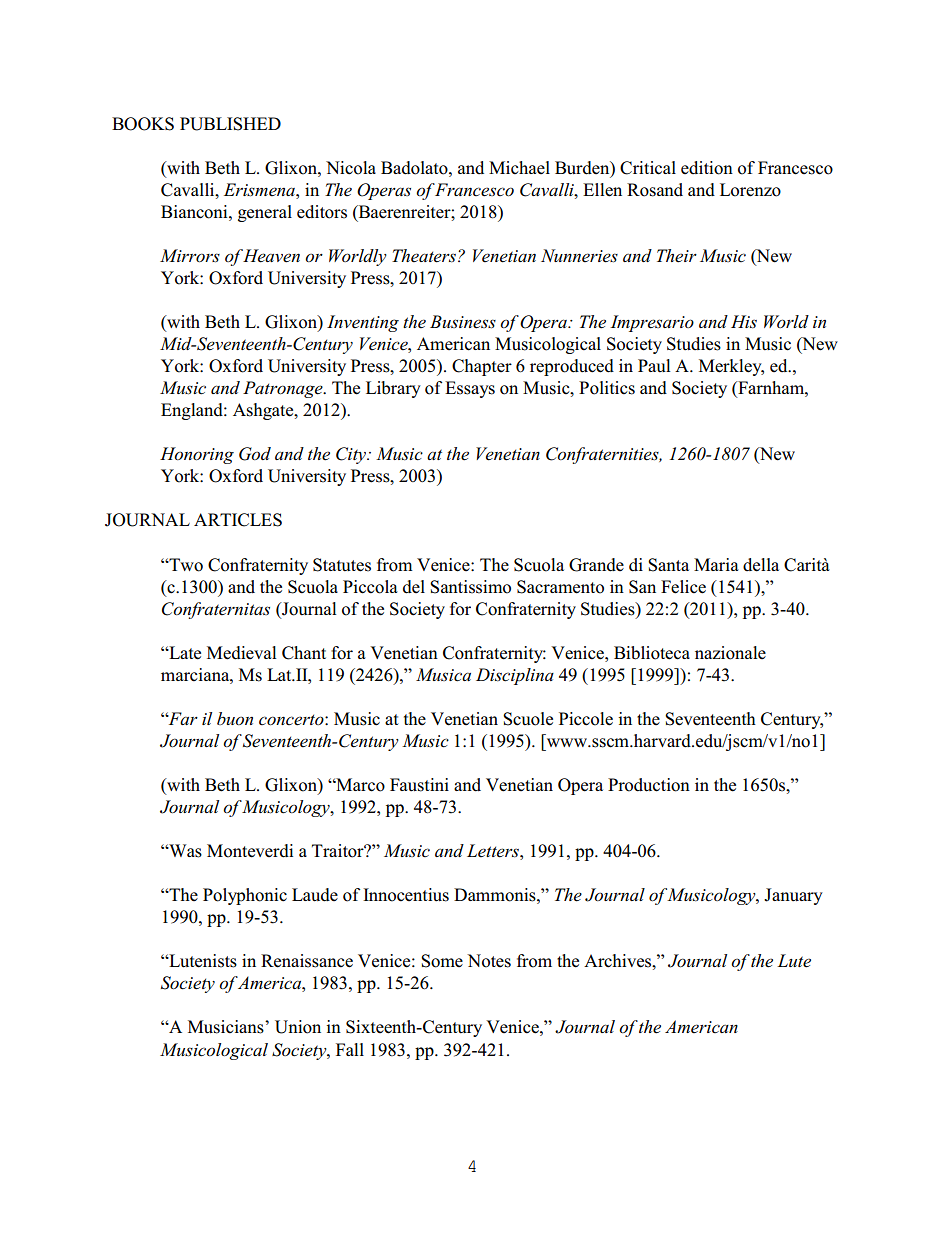 This screenshot has width=952, height=1233. What do you see at coordinates (707, 168) in the screenshot?
I see `edition` at bounding box center [707, 168].
